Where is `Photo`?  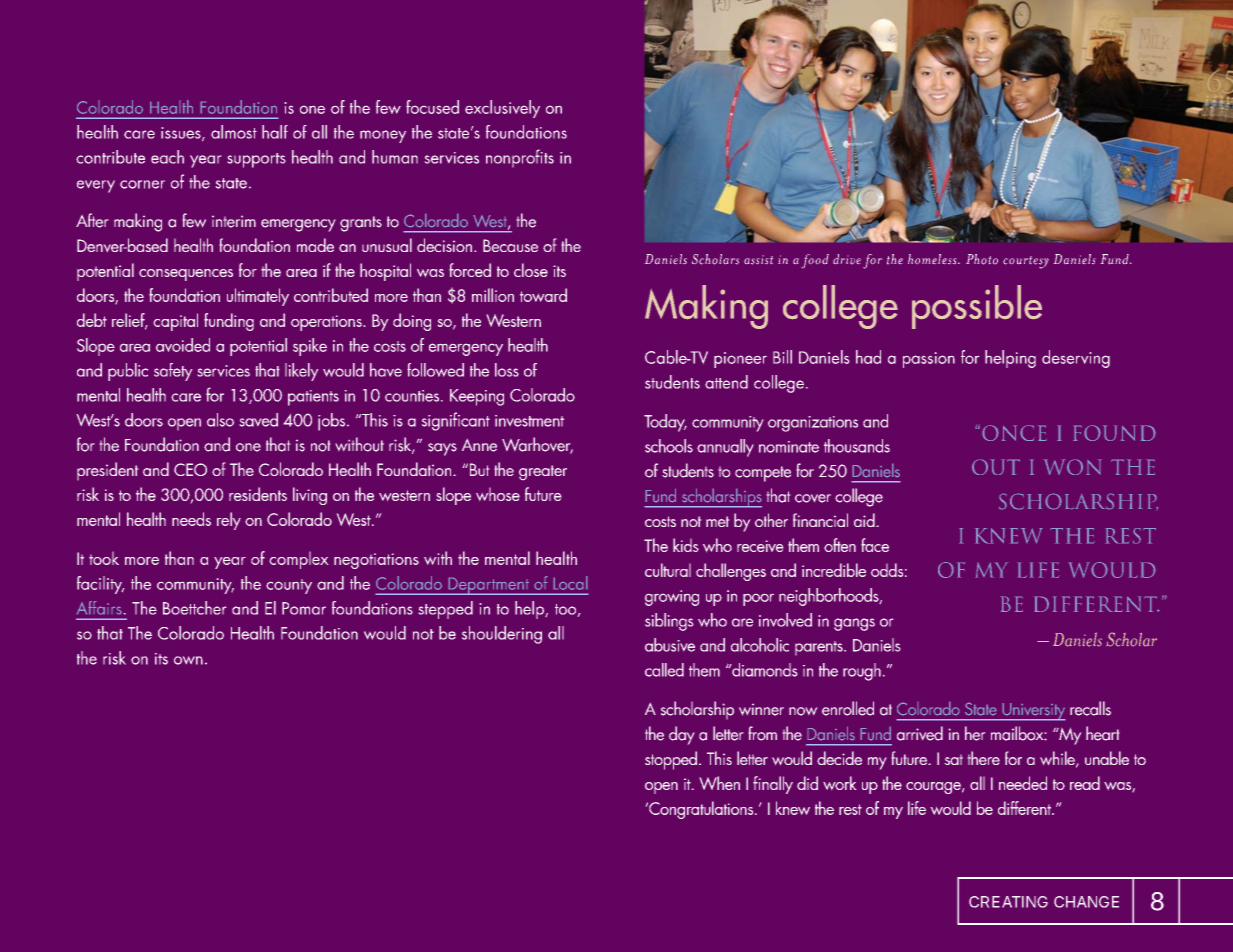
Photo is located at coordinates (982, 259).
